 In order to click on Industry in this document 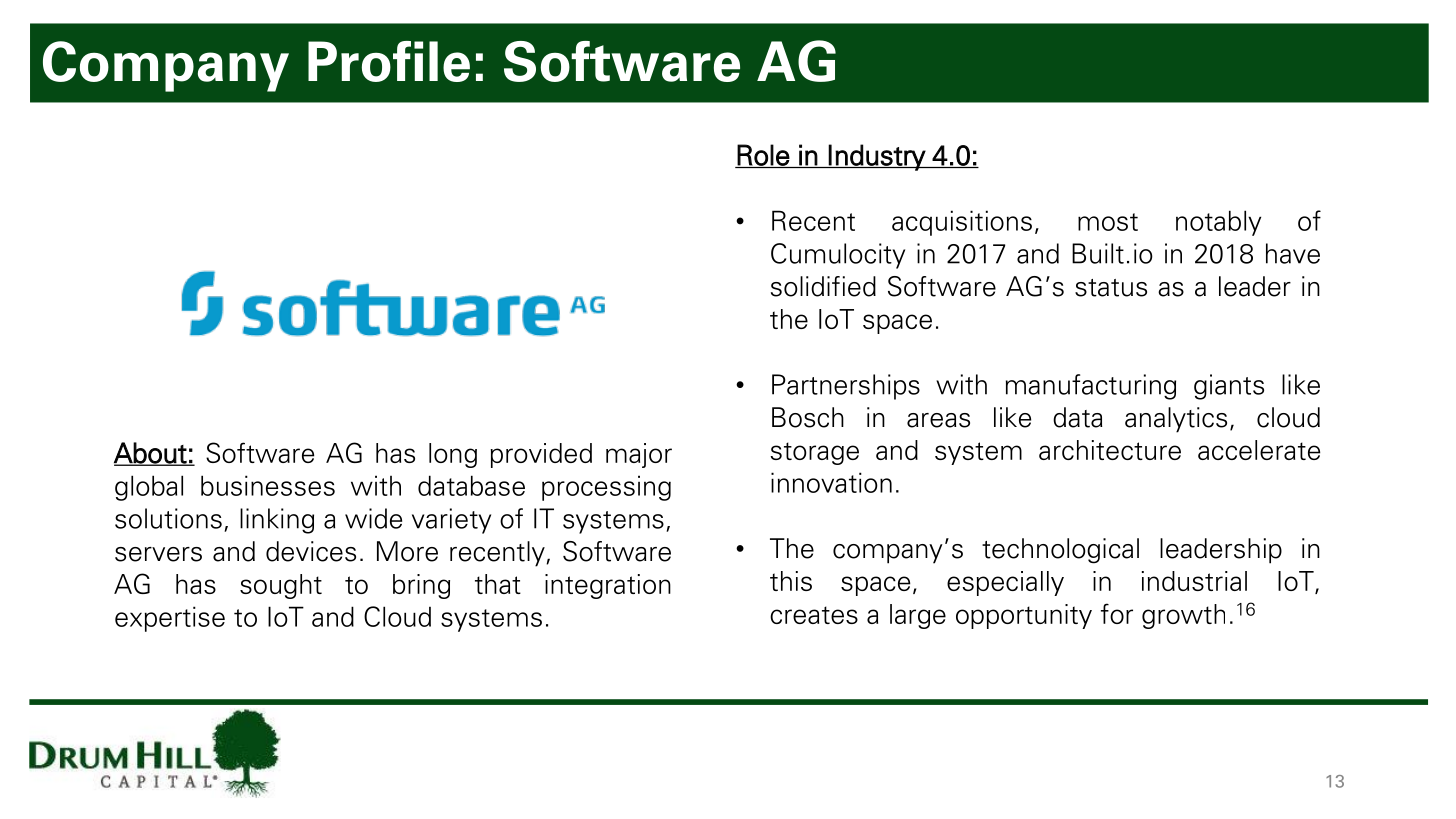, I will do `click(877, 157)`.
